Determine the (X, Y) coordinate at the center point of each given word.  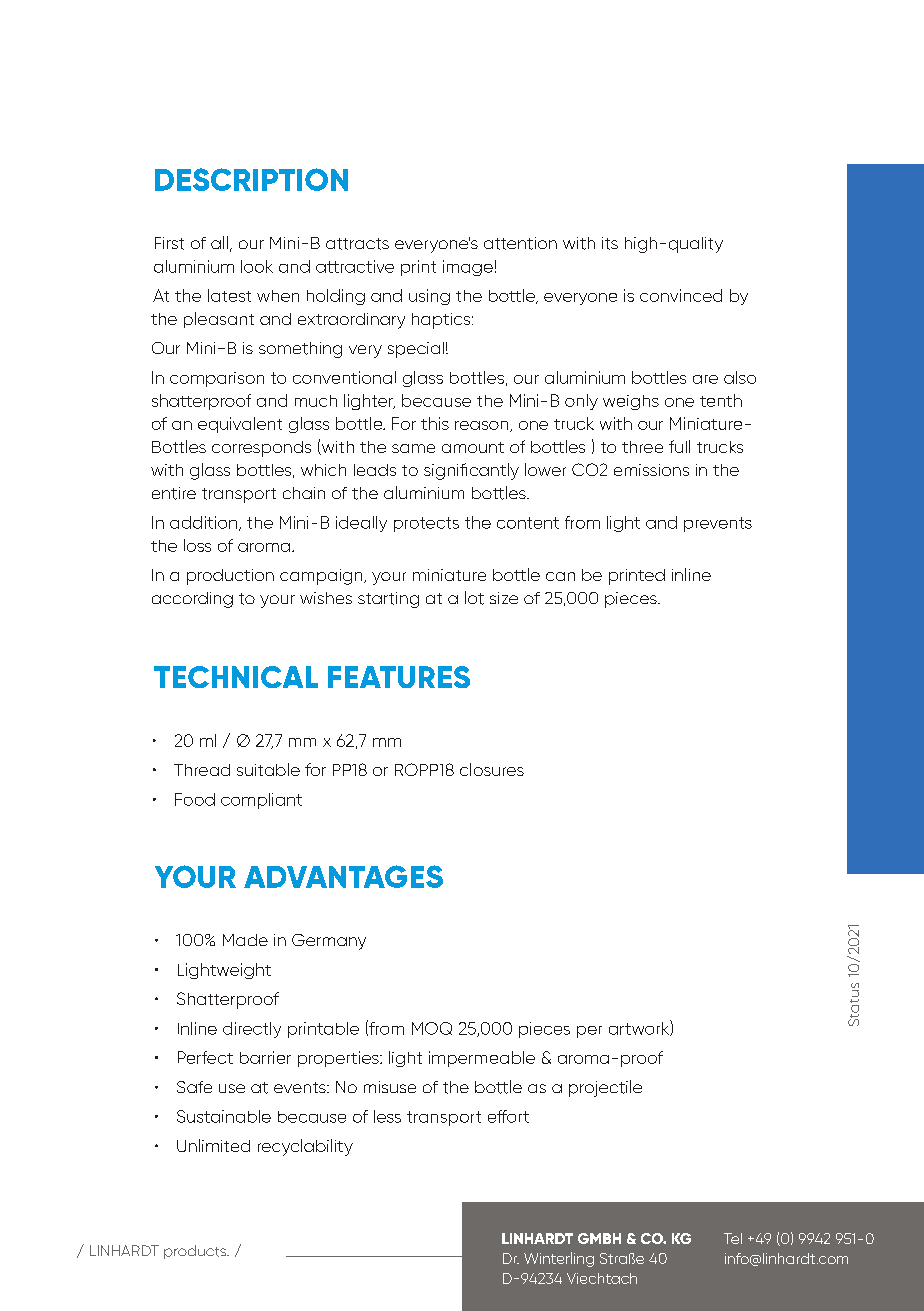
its (610, 243)
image (468, 268)
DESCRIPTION (251, 179)
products (196, 1252)
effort (508, 1116)
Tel (733, 1238)
